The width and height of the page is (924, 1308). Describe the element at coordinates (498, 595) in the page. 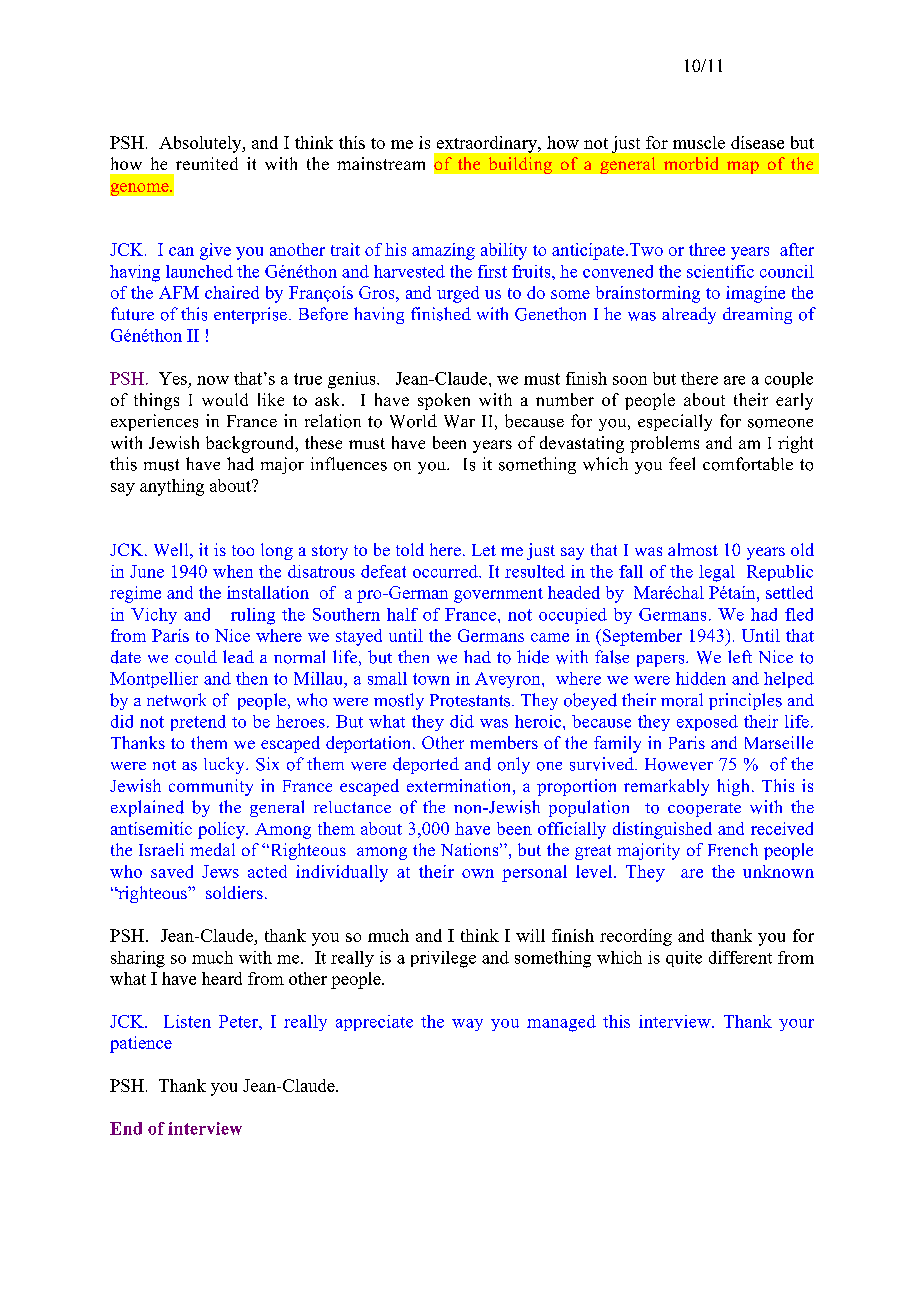

I see `government` at that location.
